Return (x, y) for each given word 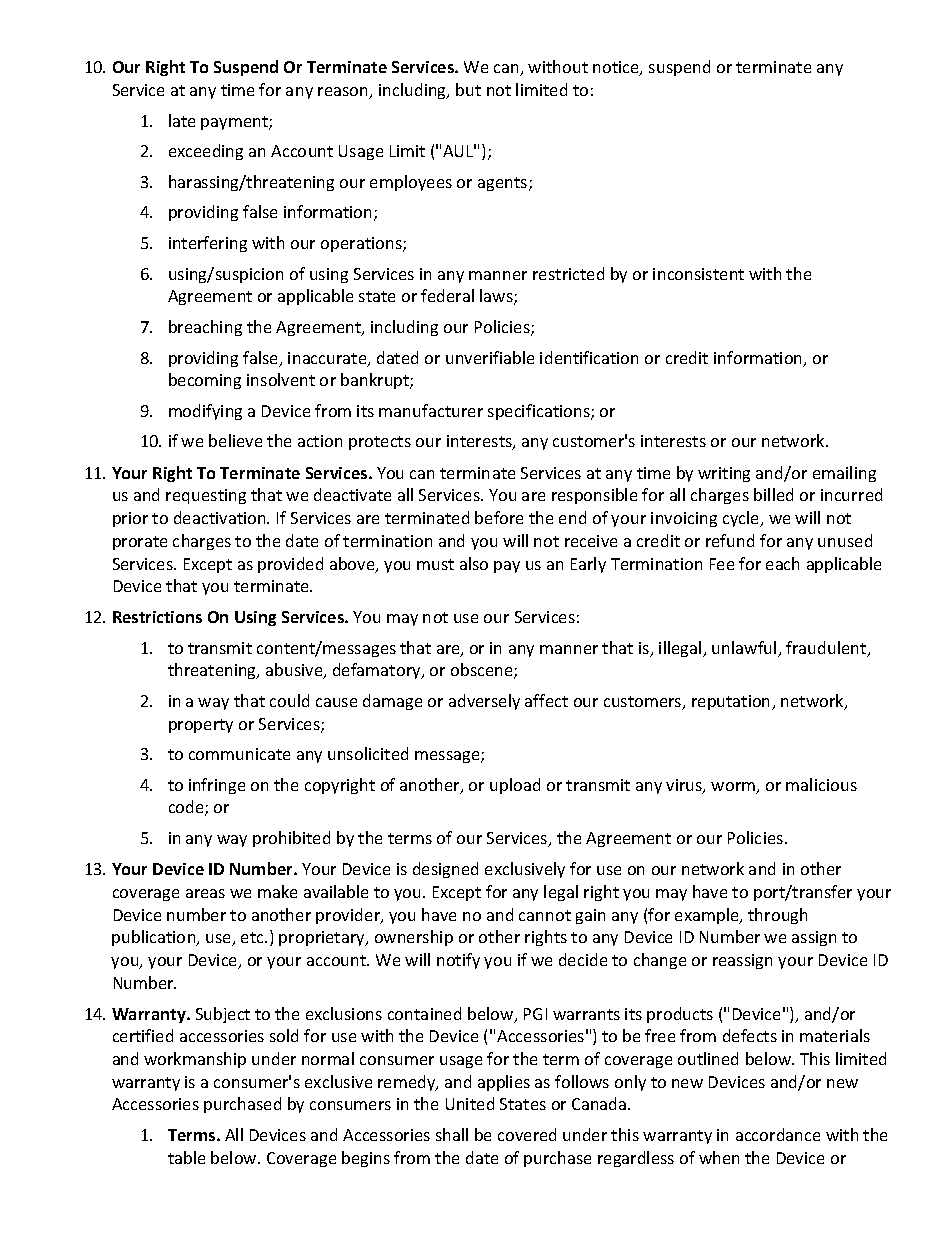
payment (235, 123)
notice (617, 68)
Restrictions (157, 617)
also (474, 563)
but (468, 89)
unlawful (745, 649)
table (186, 1157)
